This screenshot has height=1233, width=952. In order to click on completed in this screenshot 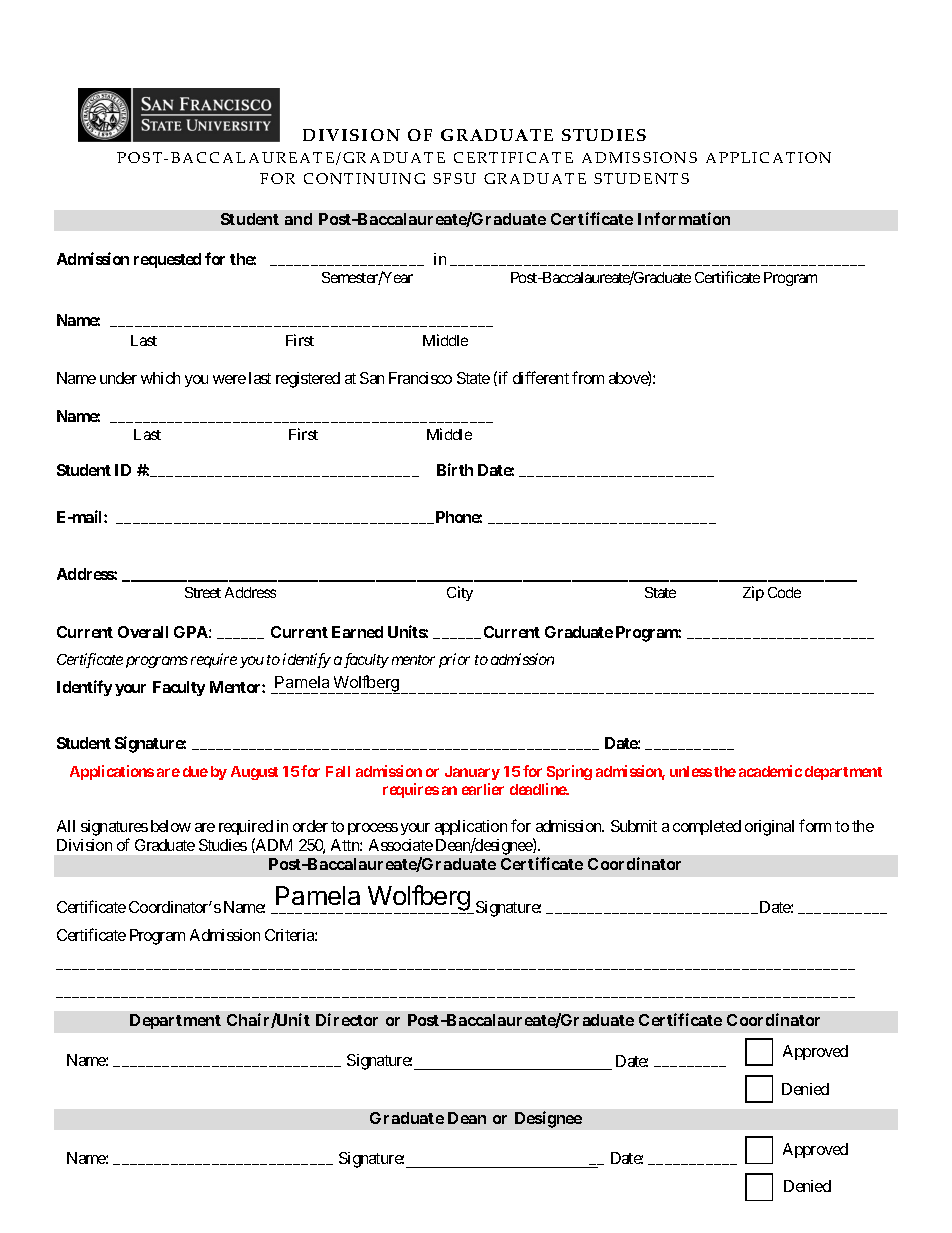, I will do `click(707, 827)`.
